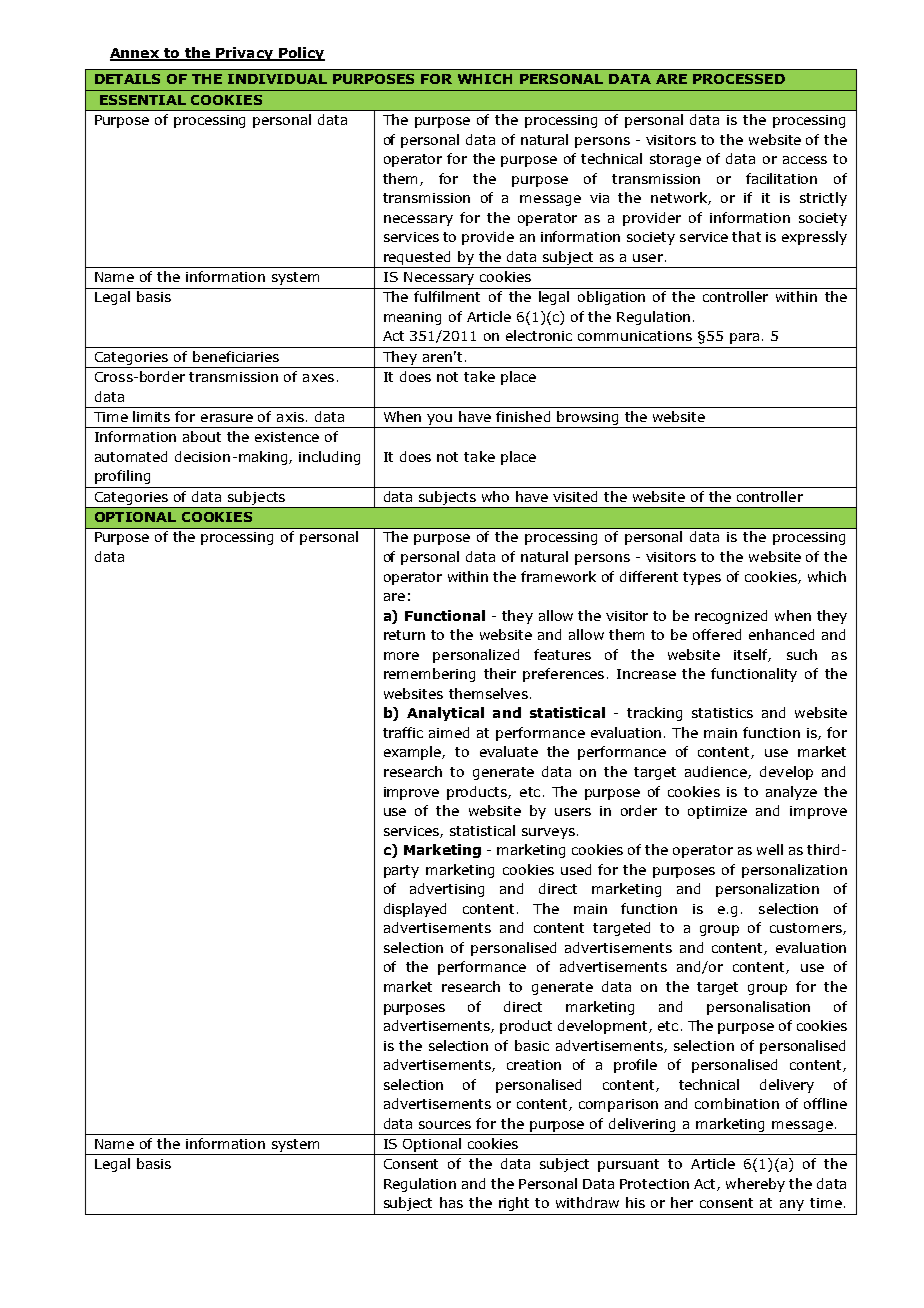 Image resolution: width=924 pixels, height=1308 pixels. What do you see at coordinates (739, 79) in the screenshot?
I see `PROCESSED` at bounding box center [739, 79].
